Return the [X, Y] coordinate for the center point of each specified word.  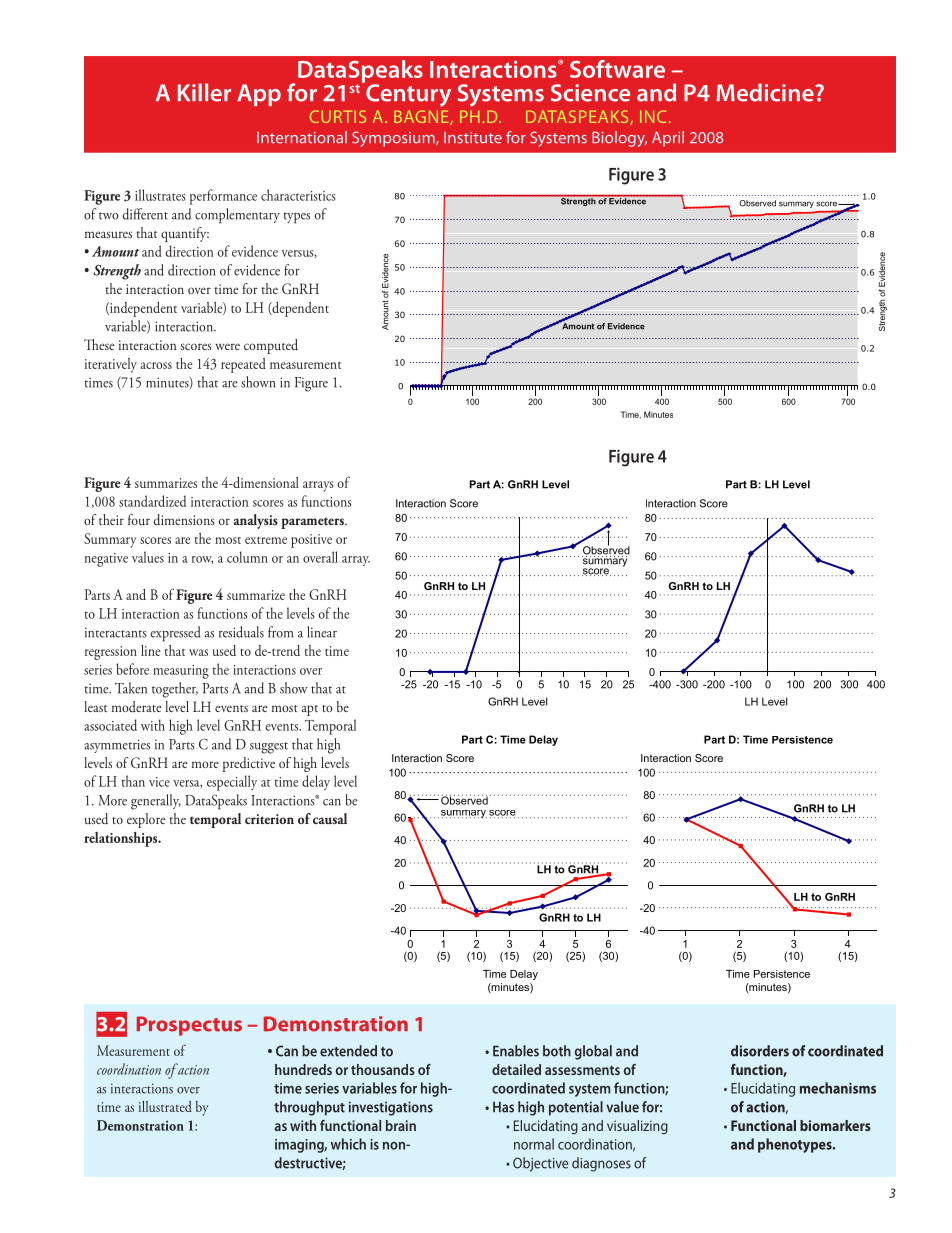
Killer [204, 92]
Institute [473, 138]
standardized [152, 501]
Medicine [766, 92]
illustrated [165, 1106]
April [668, 139]
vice [159, 782]
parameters [313, 523]
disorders [760, 1051]
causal [330, 818]
